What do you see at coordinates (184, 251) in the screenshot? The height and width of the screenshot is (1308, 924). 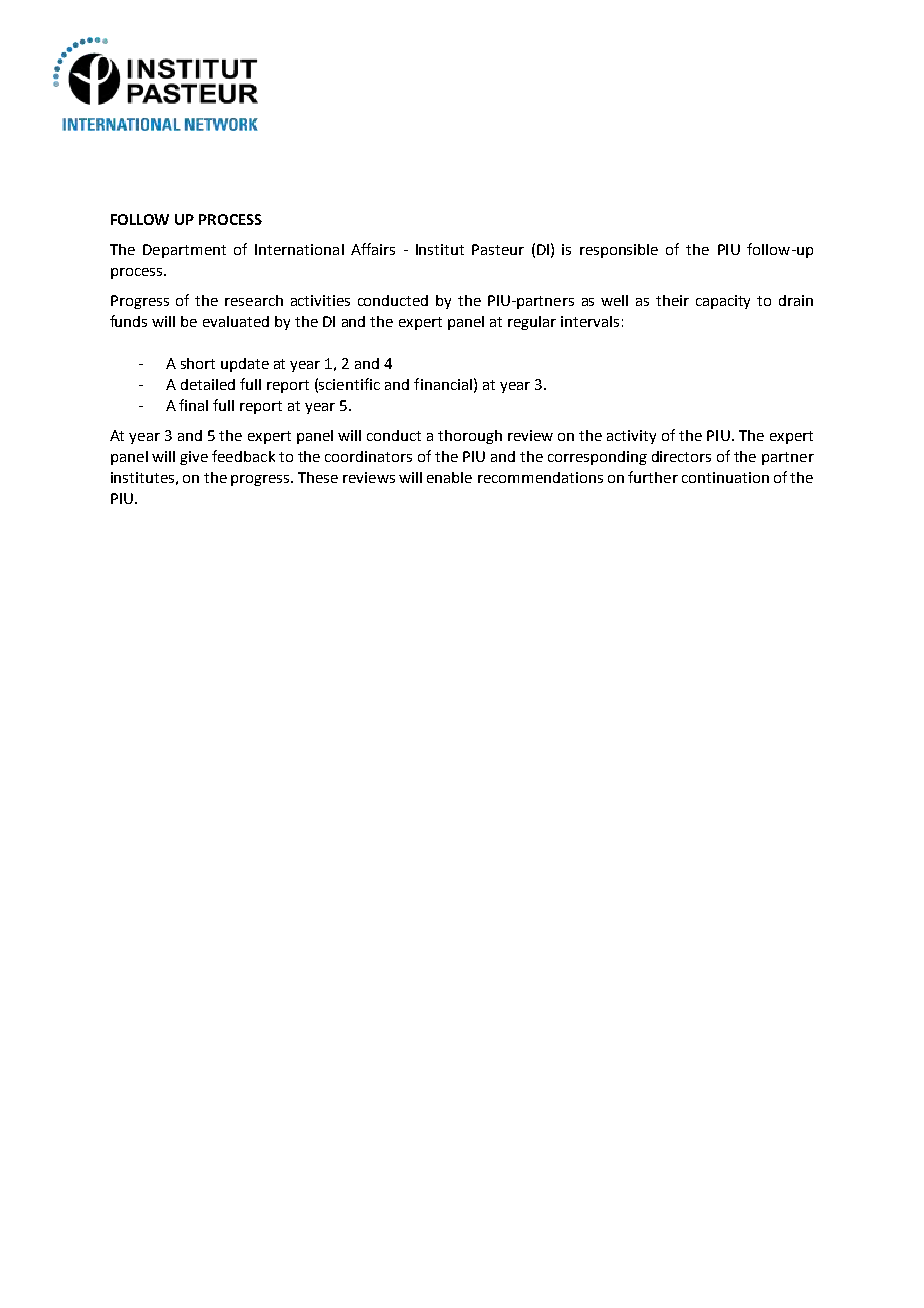 I see `Department` at bounding box center [184, 251].
